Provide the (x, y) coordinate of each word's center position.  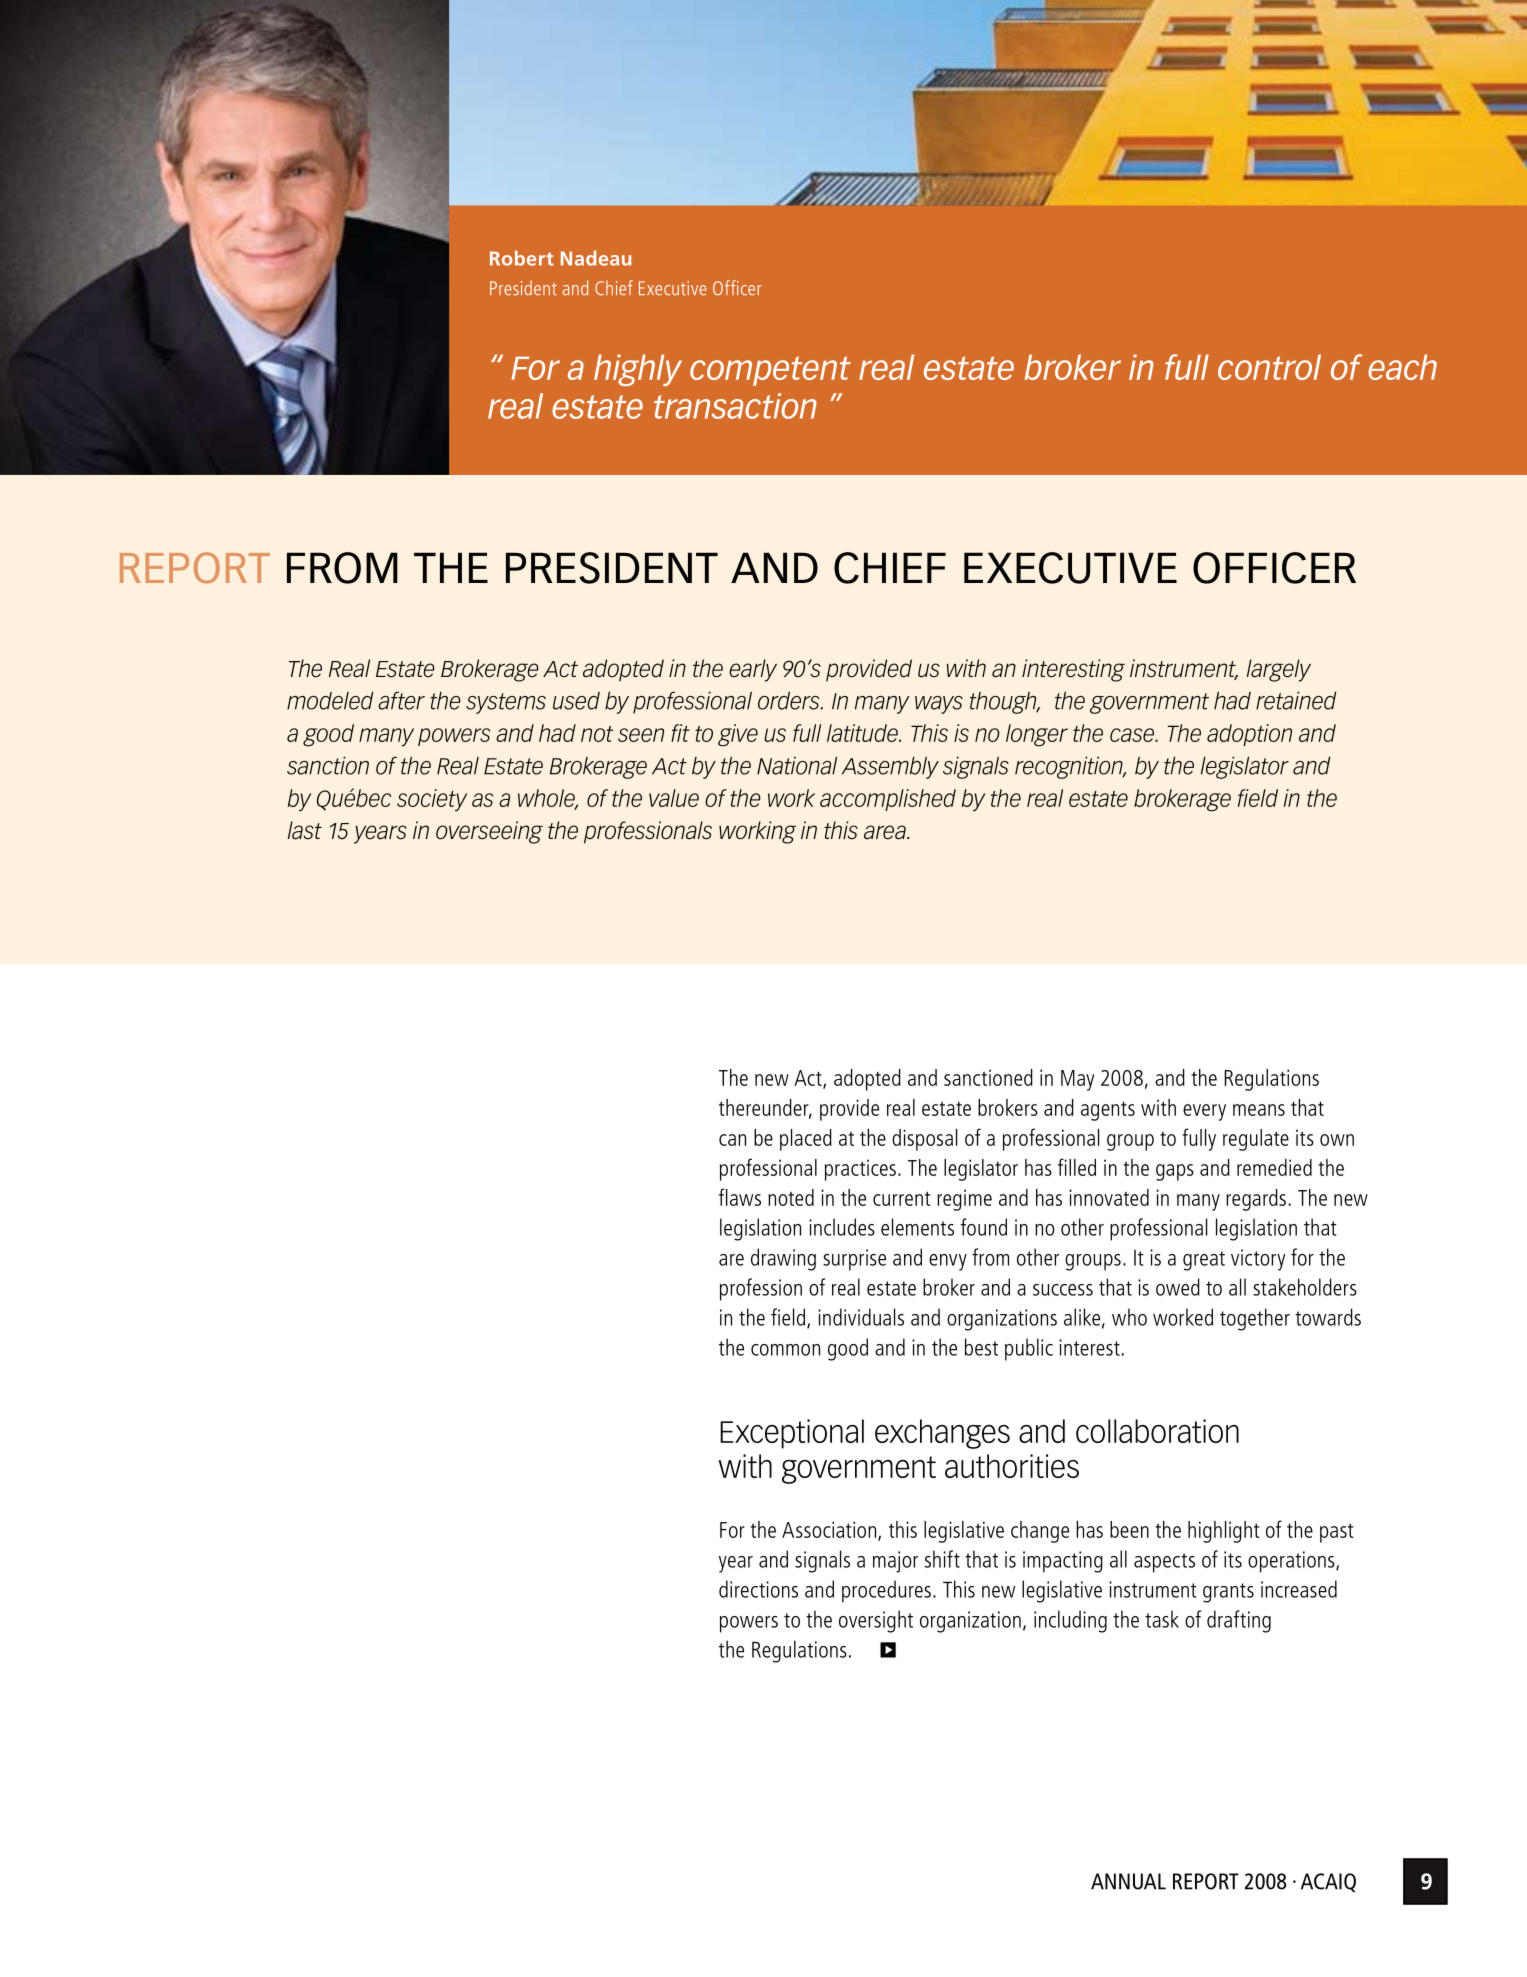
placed (806, 1140)
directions (758, 1589)
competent (770, 371)
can (732, 1140)
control (1269, 367)
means (1259, 1110)
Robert (522, 258)
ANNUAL (1128, 1881)
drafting (1239, 1621)
